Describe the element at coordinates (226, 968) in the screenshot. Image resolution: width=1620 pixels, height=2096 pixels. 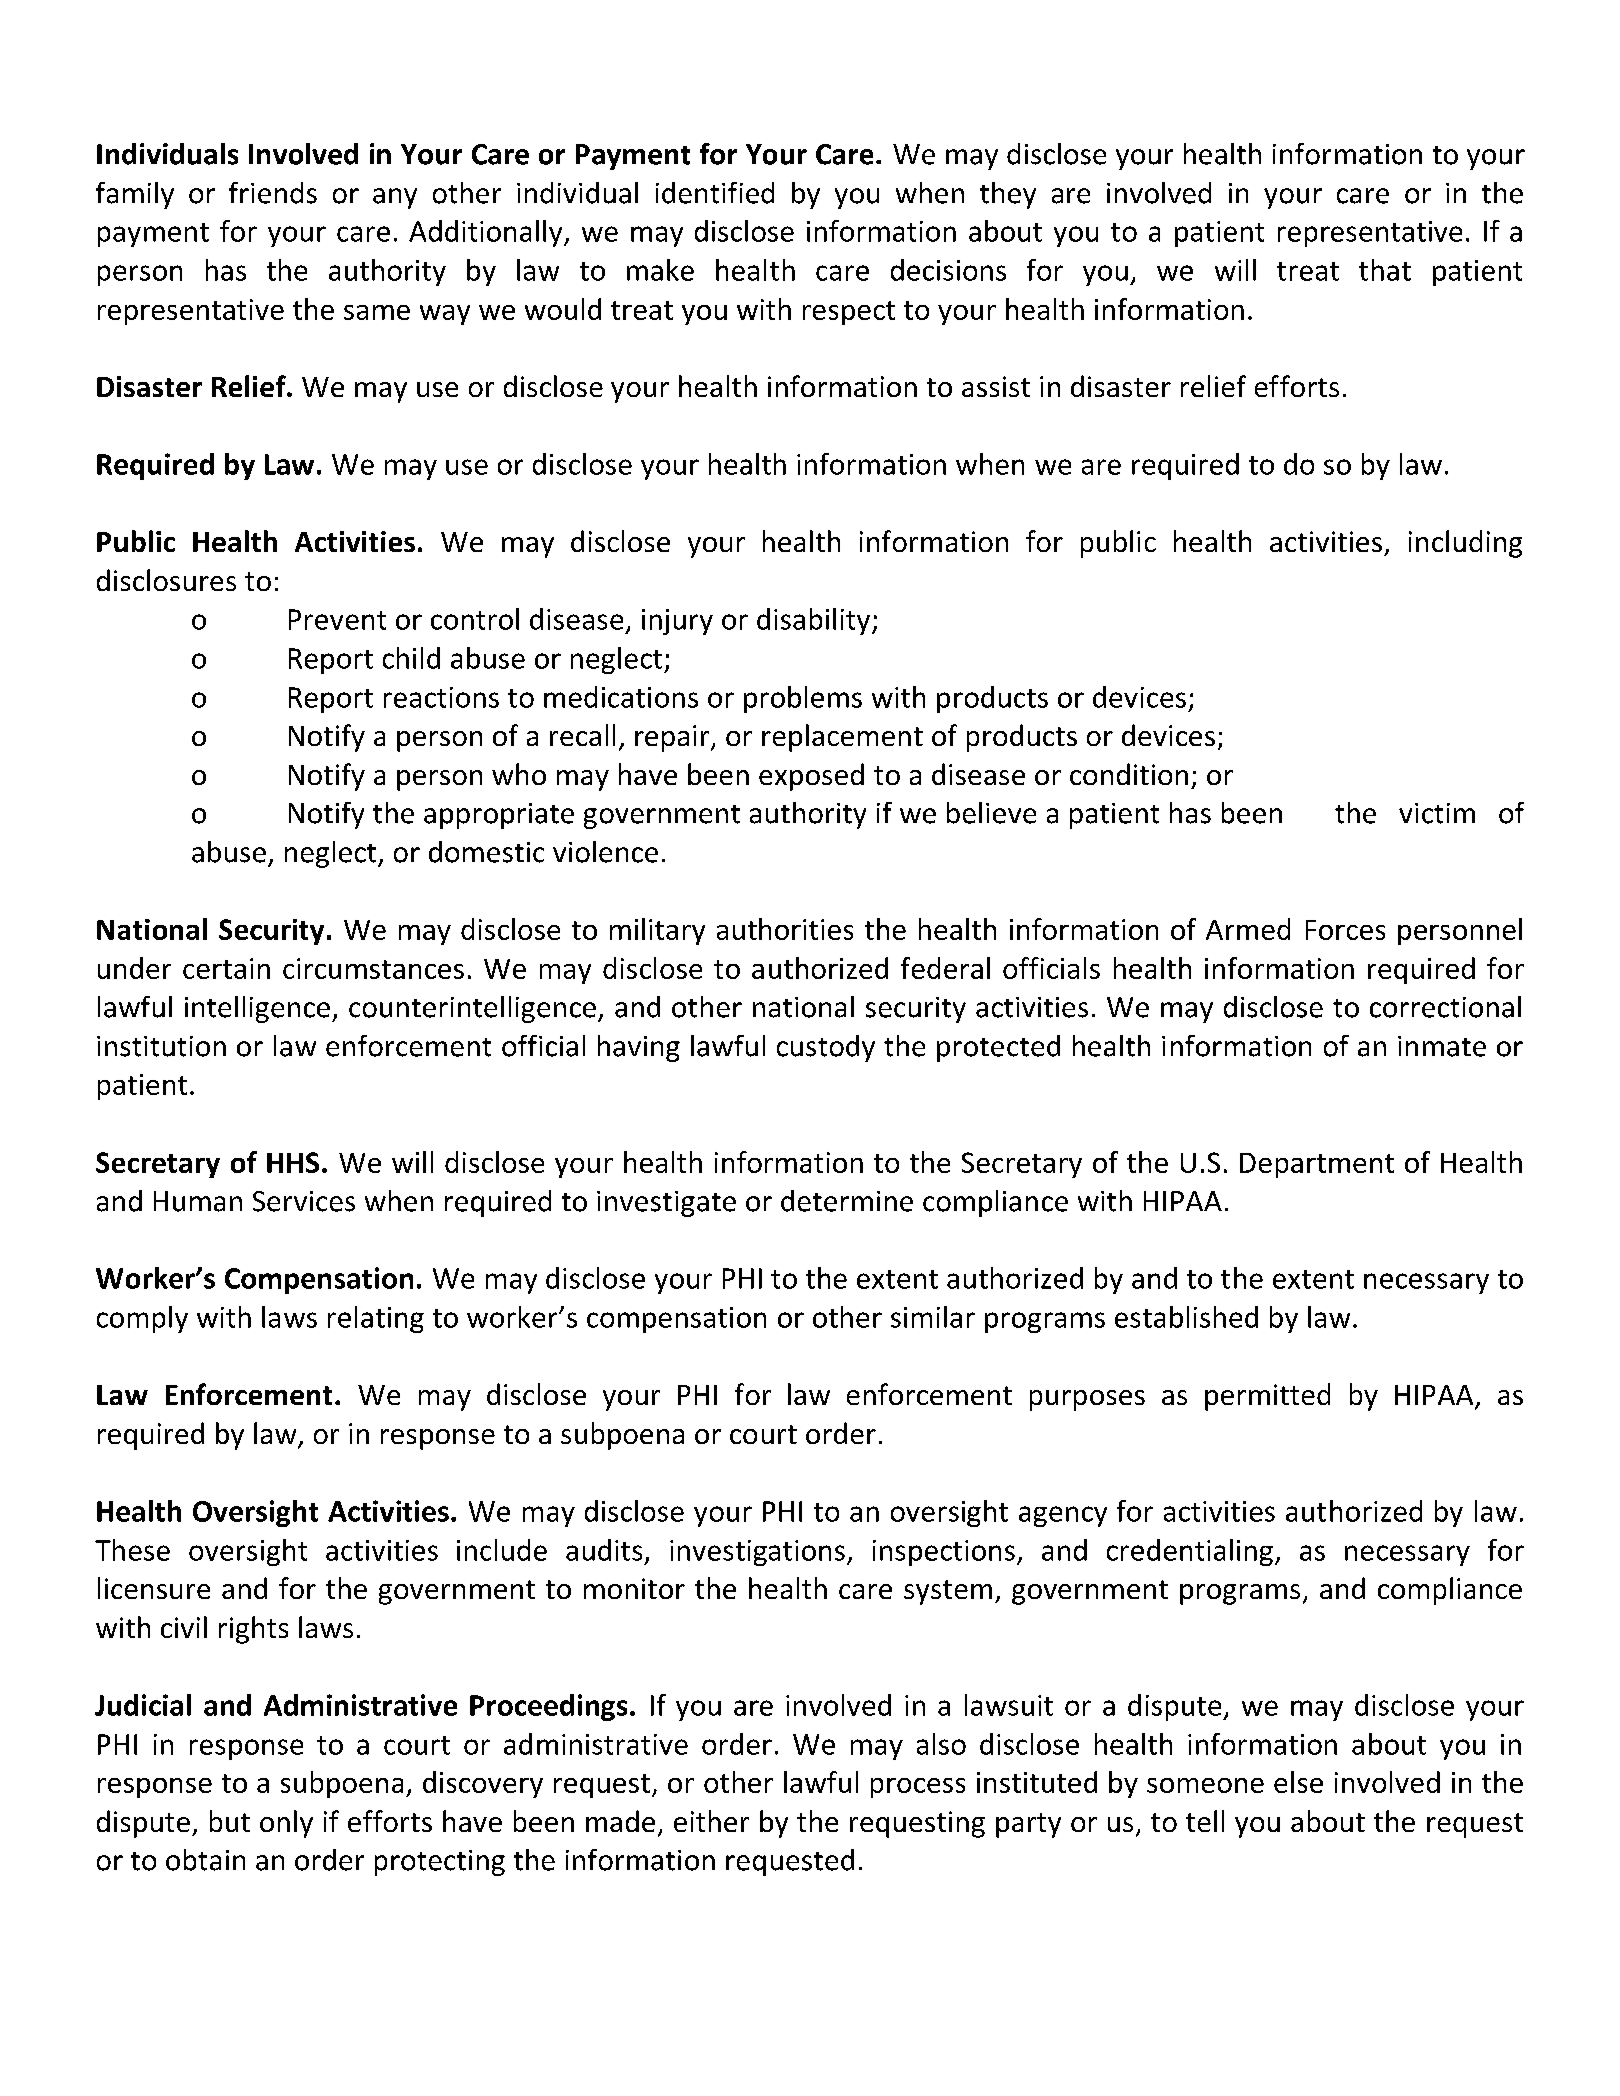
I see `certain` at that location.
